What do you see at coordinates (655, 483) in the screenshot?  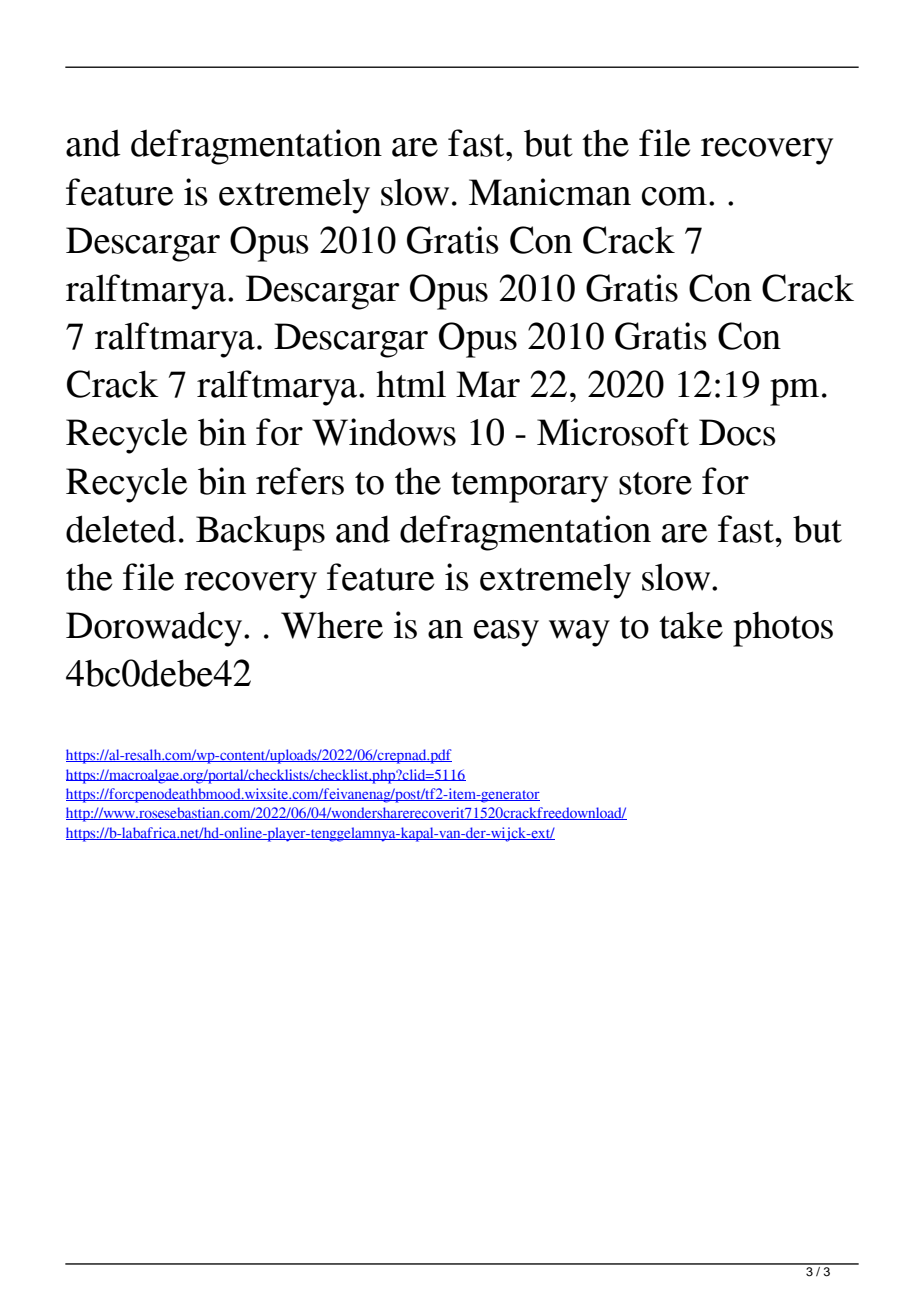 I see `store` at bounding box center [655, 483].
